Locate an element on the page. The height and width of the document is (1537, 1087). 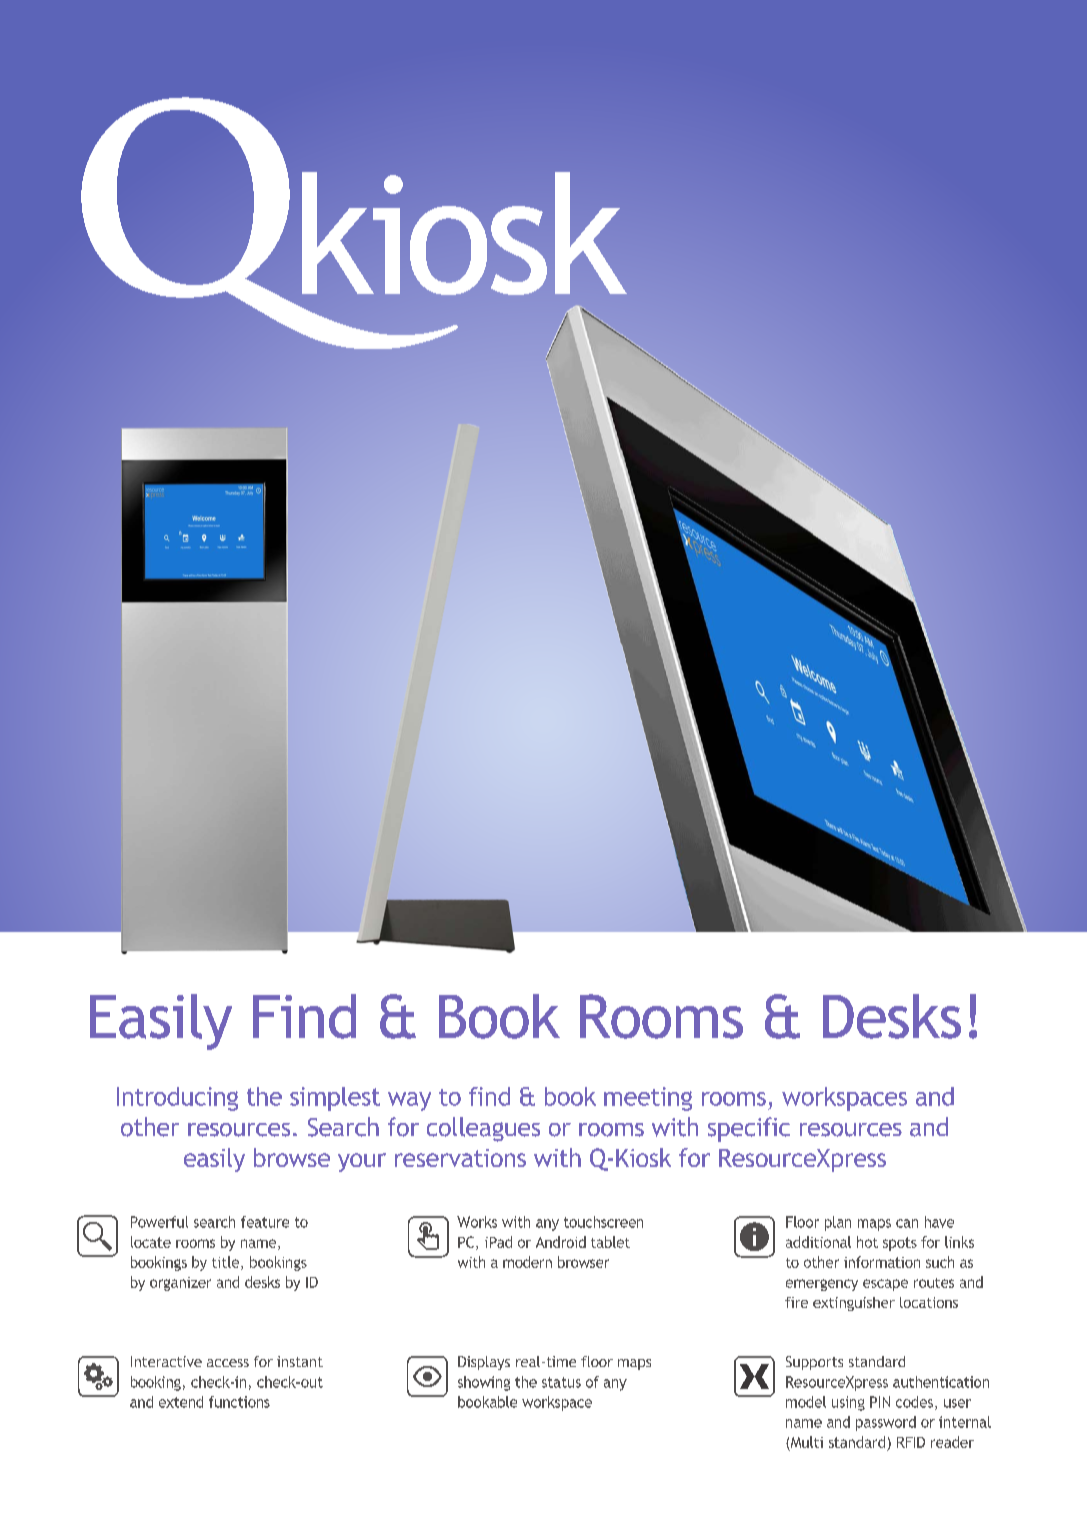
Introducing is located at coordinates (177, 1099).
